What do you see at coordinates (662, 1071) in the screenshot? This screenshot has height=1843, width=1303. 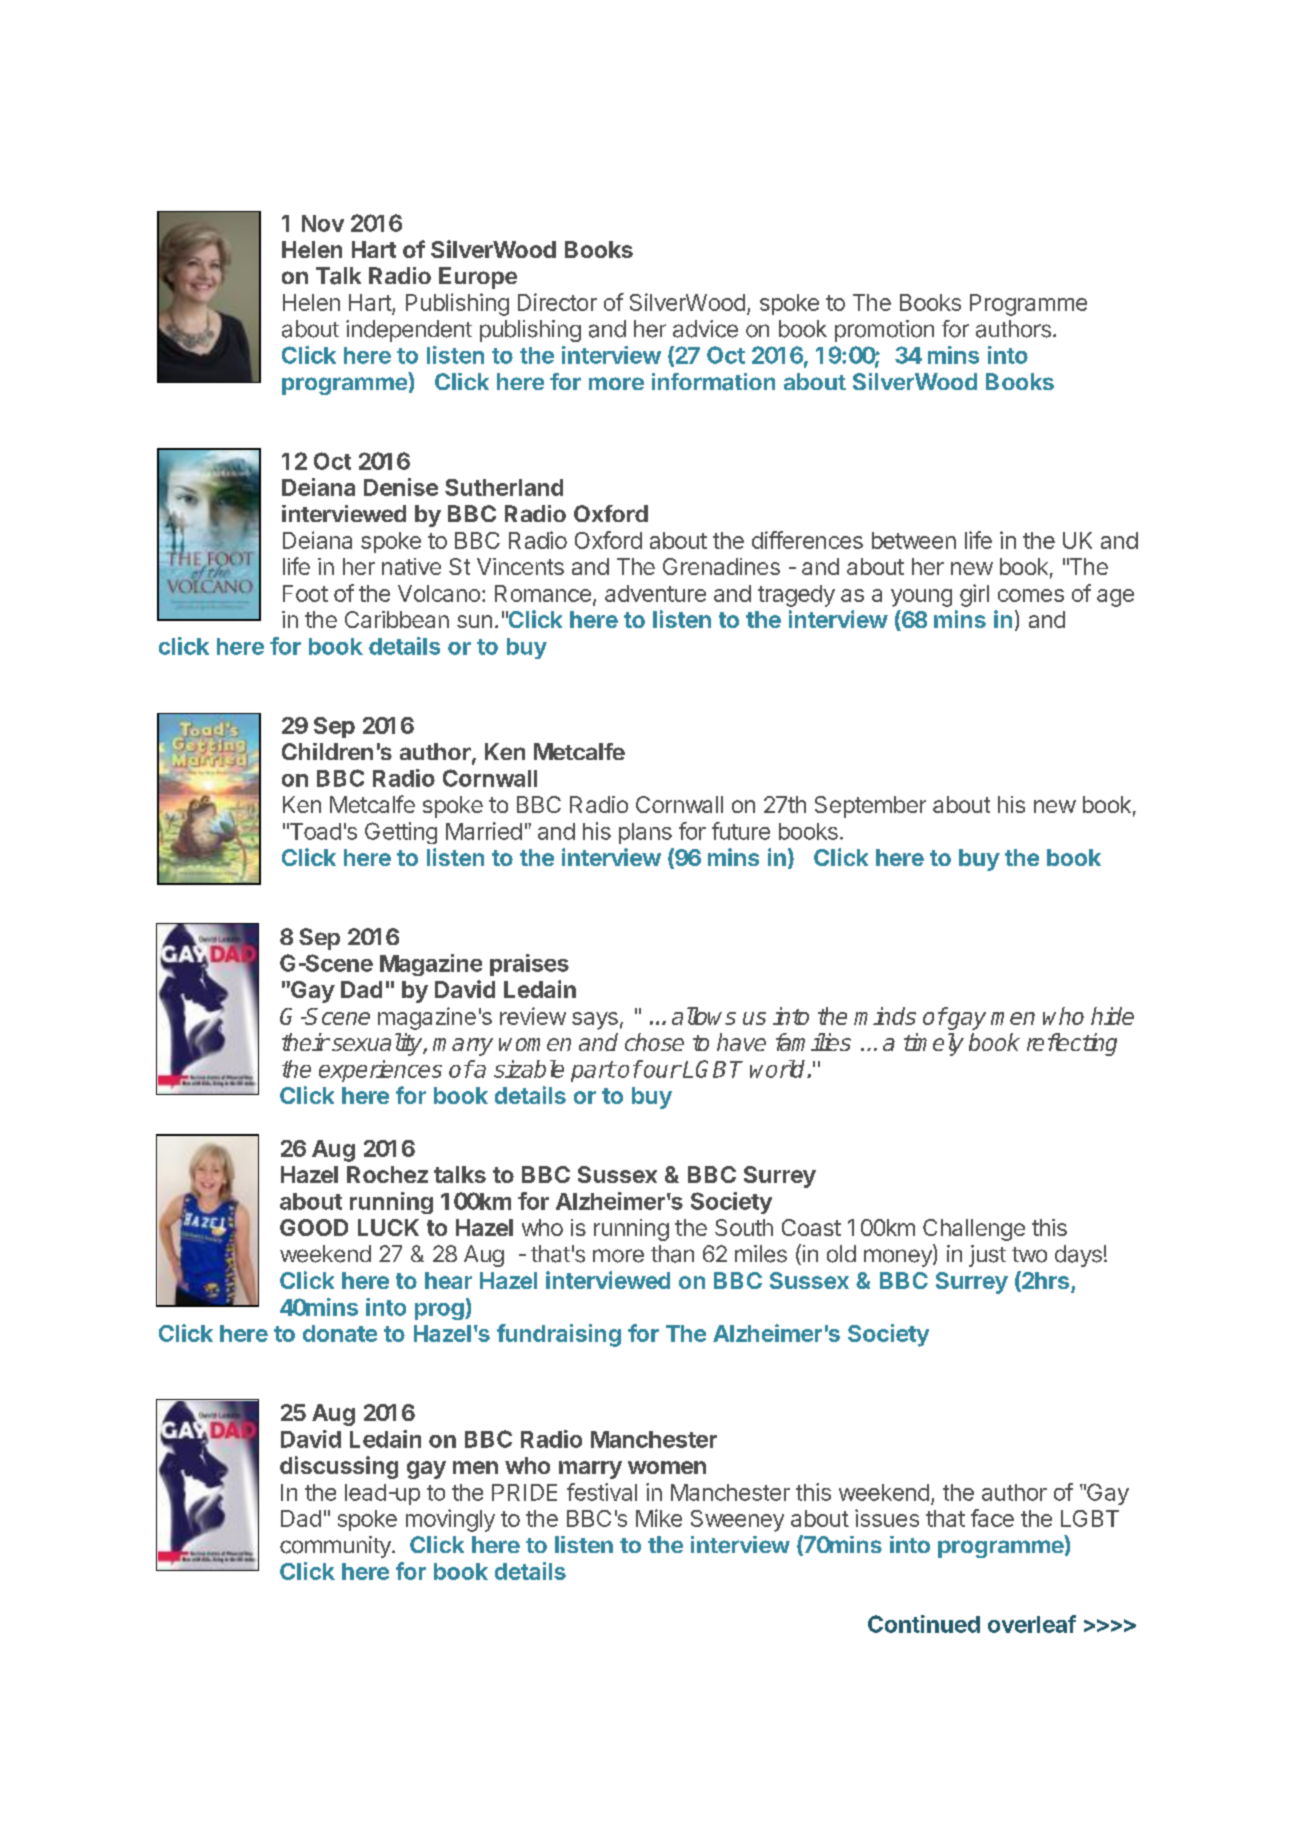 I see `our` at bounding box center [662, 1071].
